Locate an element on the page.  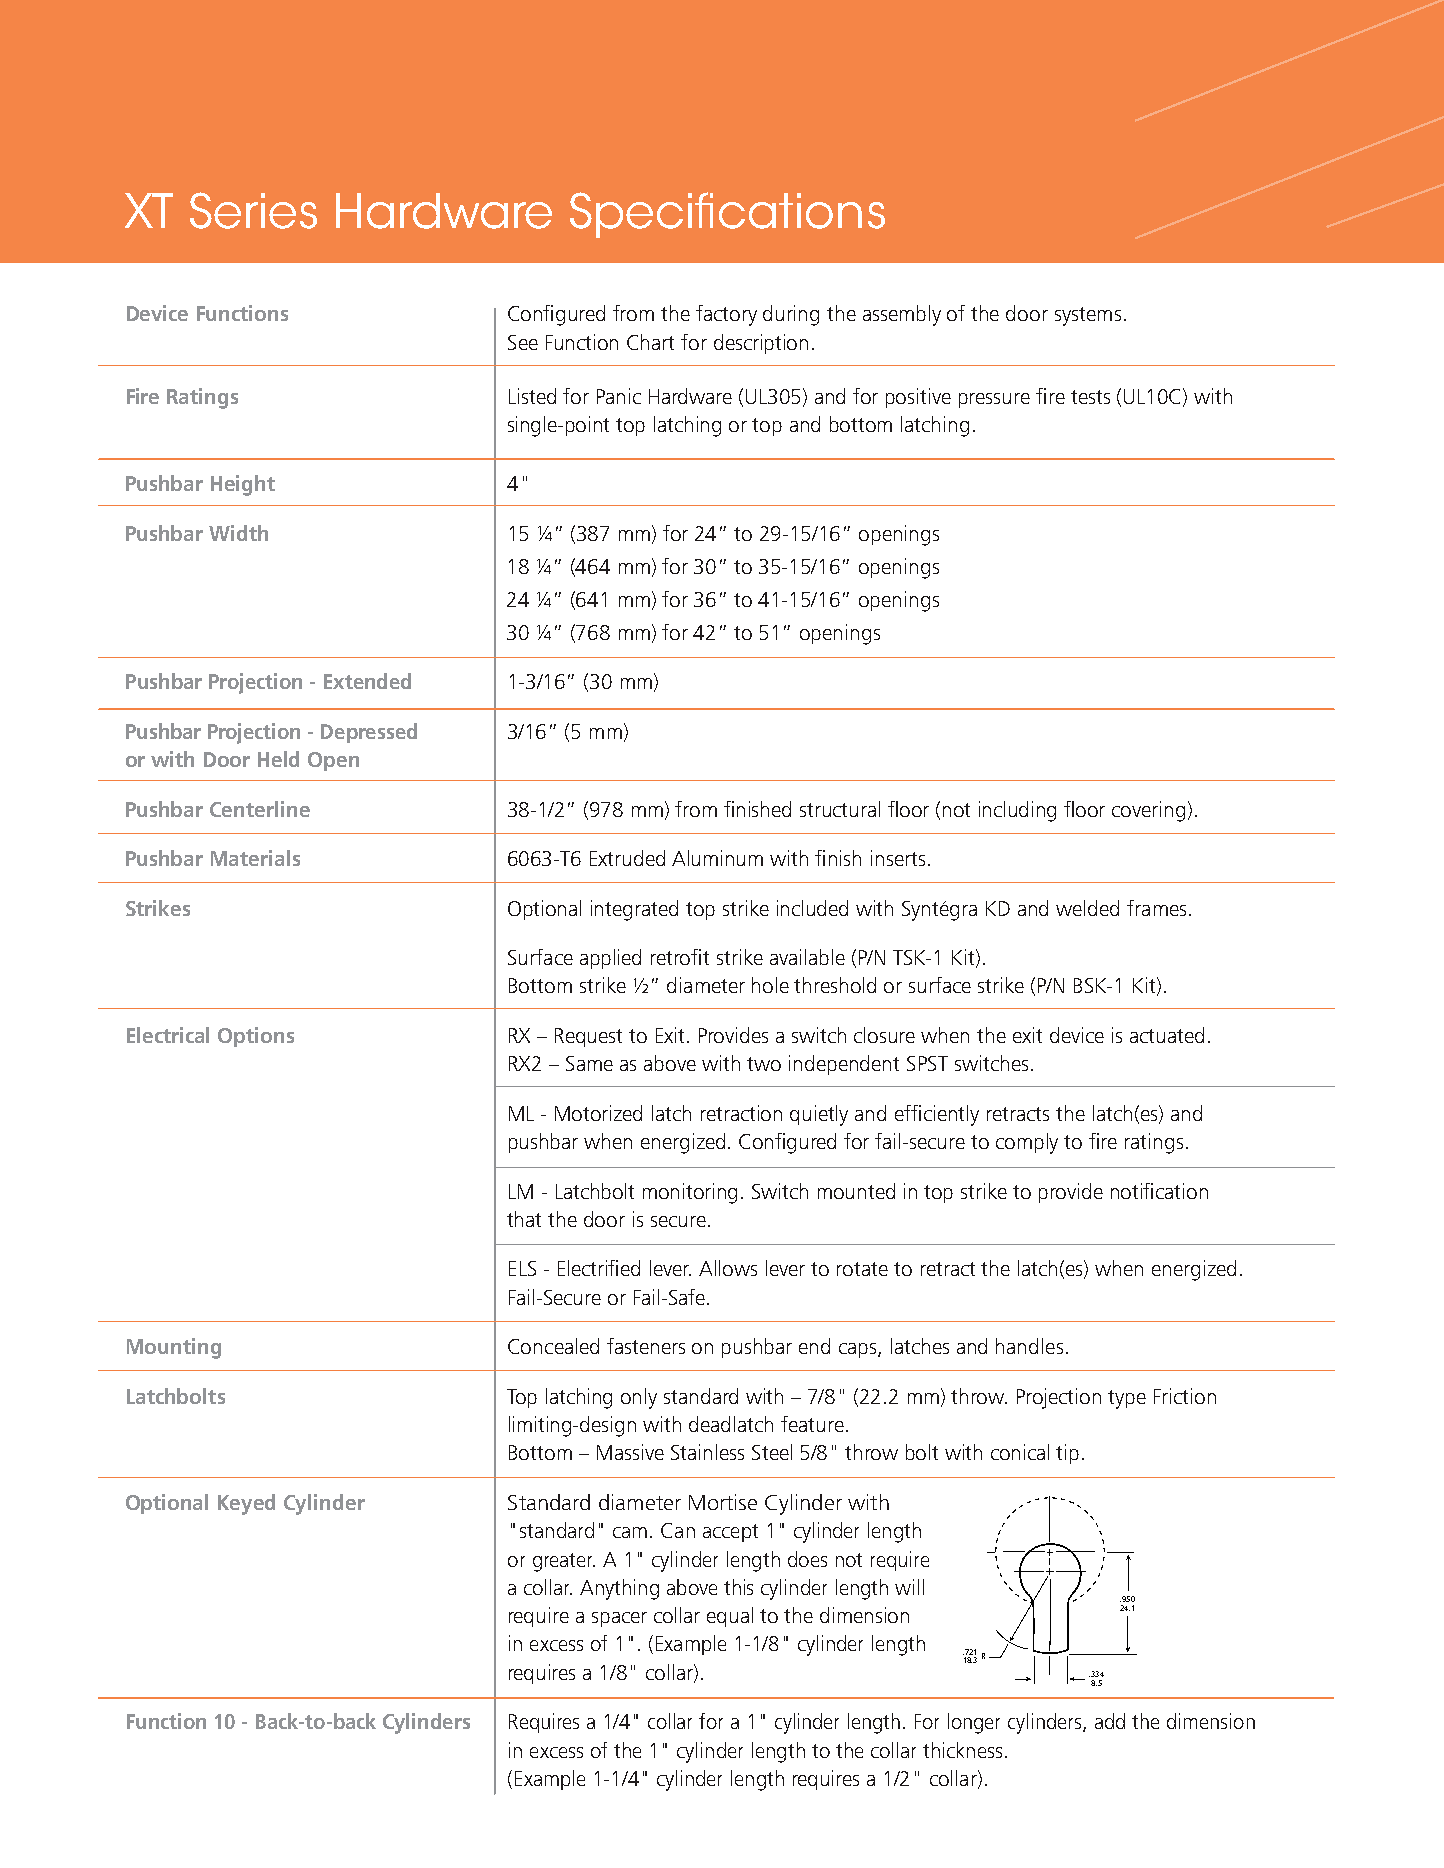
add is located at coordinates (1110, 1721).
